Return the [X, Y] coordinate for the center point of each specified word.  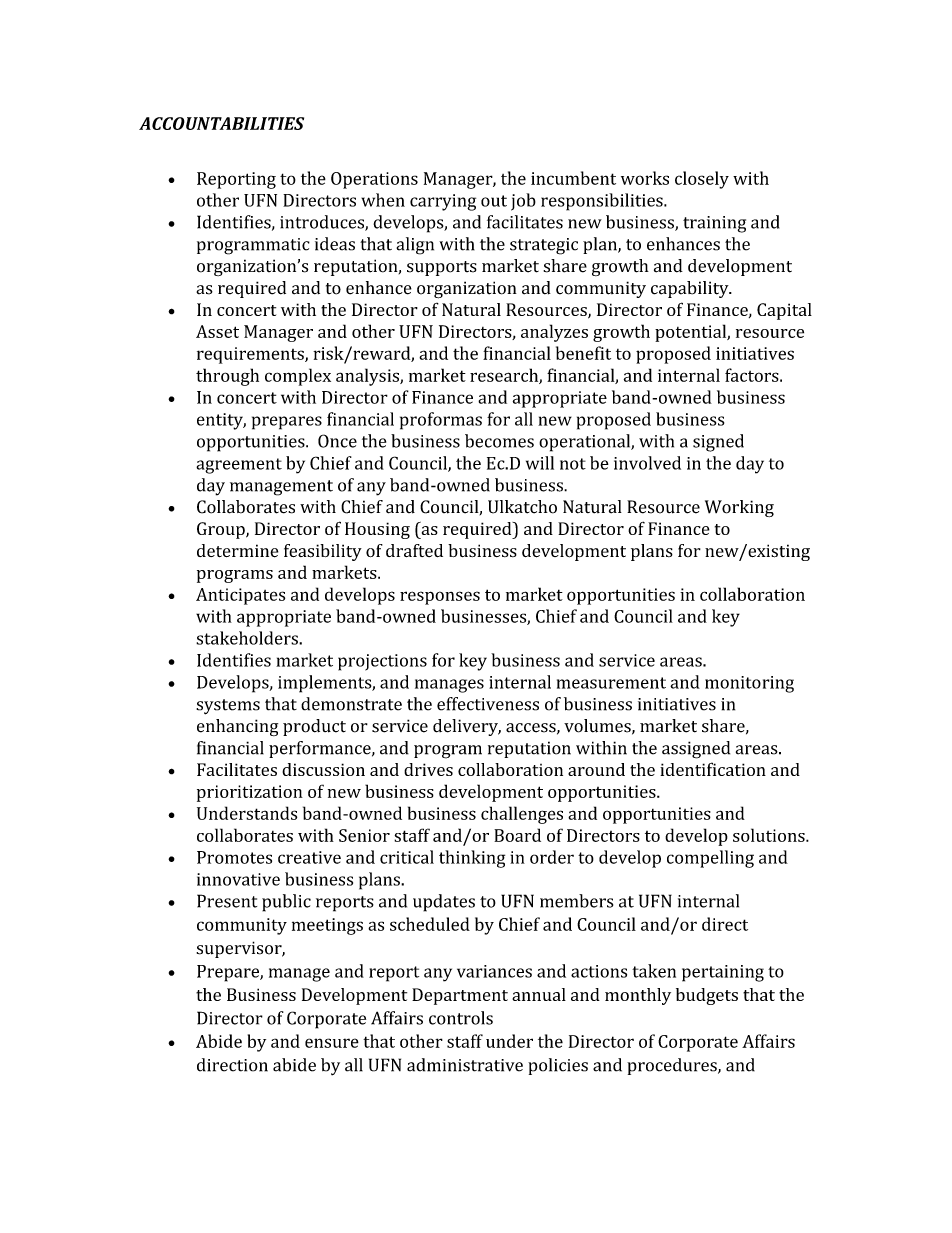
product [314, 727]
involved [647, 463]
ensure [332, 1043]
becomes [499, 441]
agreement [239, 466]
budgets [707, 996]
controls [461, 1018]
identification [713, 769]
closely [702, 180]
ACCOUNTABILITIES [221, 123]
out [494, 201]
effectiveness [488, 704]
